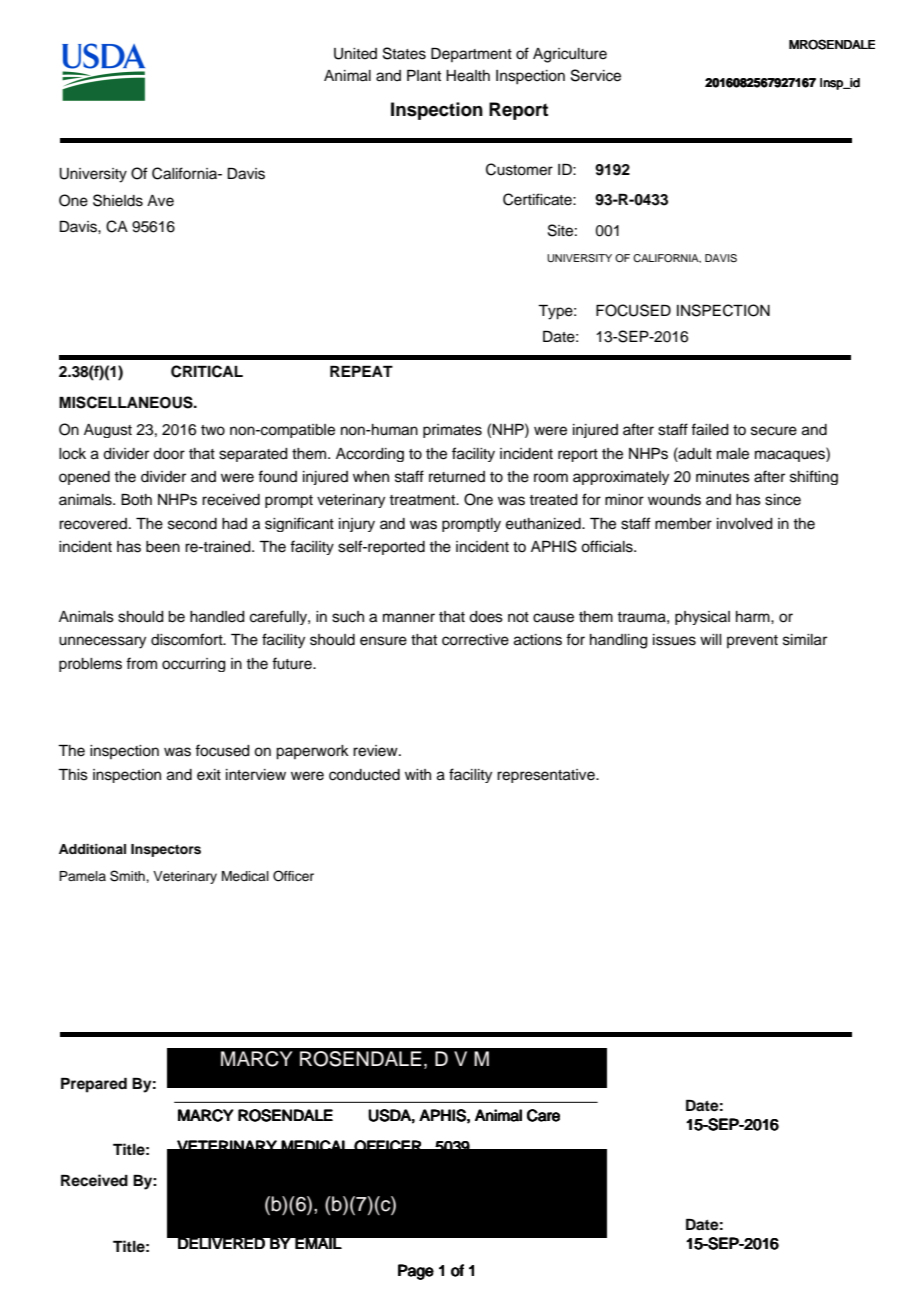  I want to click on conducted, so click(364, 775).
